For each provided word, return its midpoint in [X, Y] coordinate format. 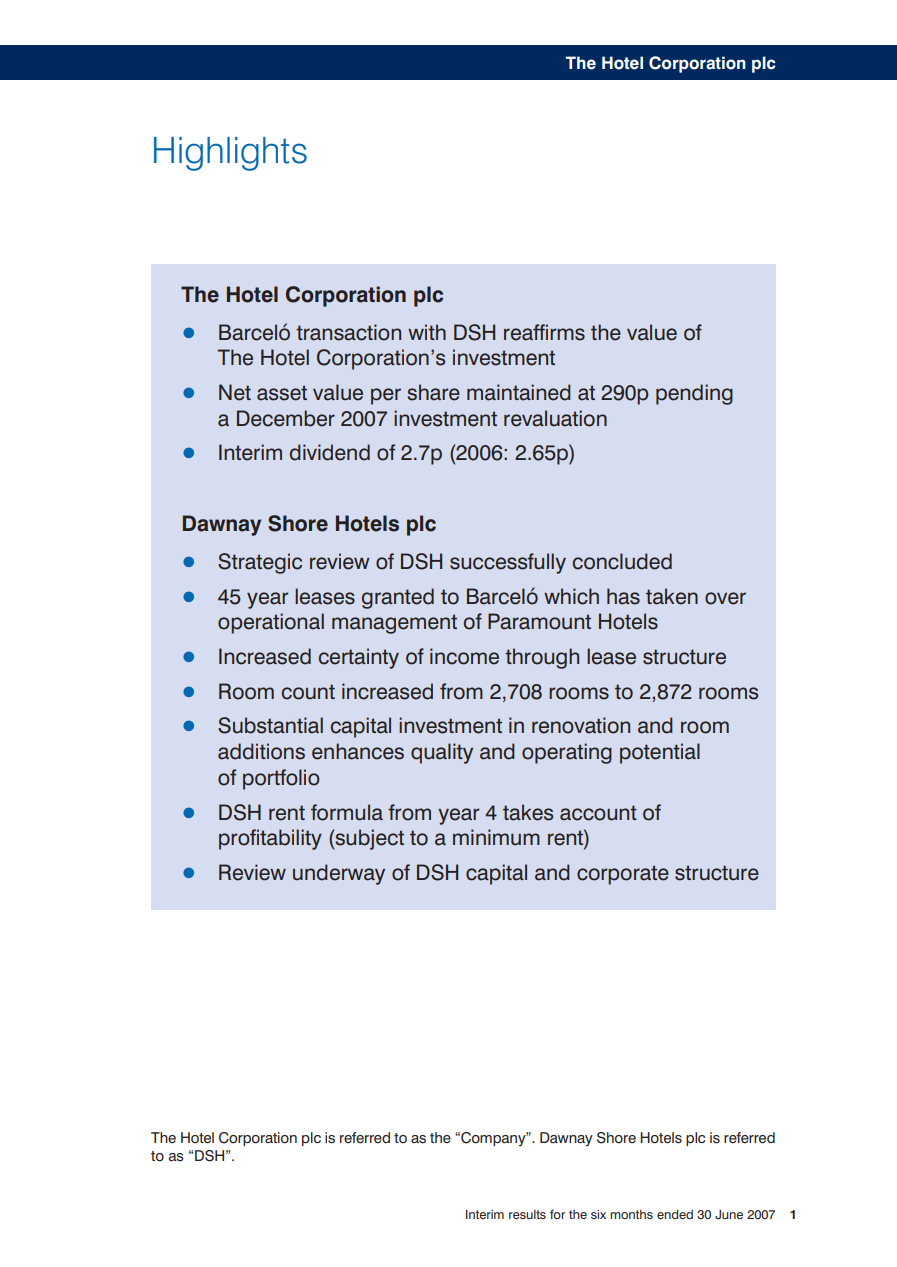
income [464, 656]
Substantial [270, 725]
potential [660, 753]
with [427, 332]
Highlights [230, 154]
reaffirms [544, 332]
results [527, 1214]
